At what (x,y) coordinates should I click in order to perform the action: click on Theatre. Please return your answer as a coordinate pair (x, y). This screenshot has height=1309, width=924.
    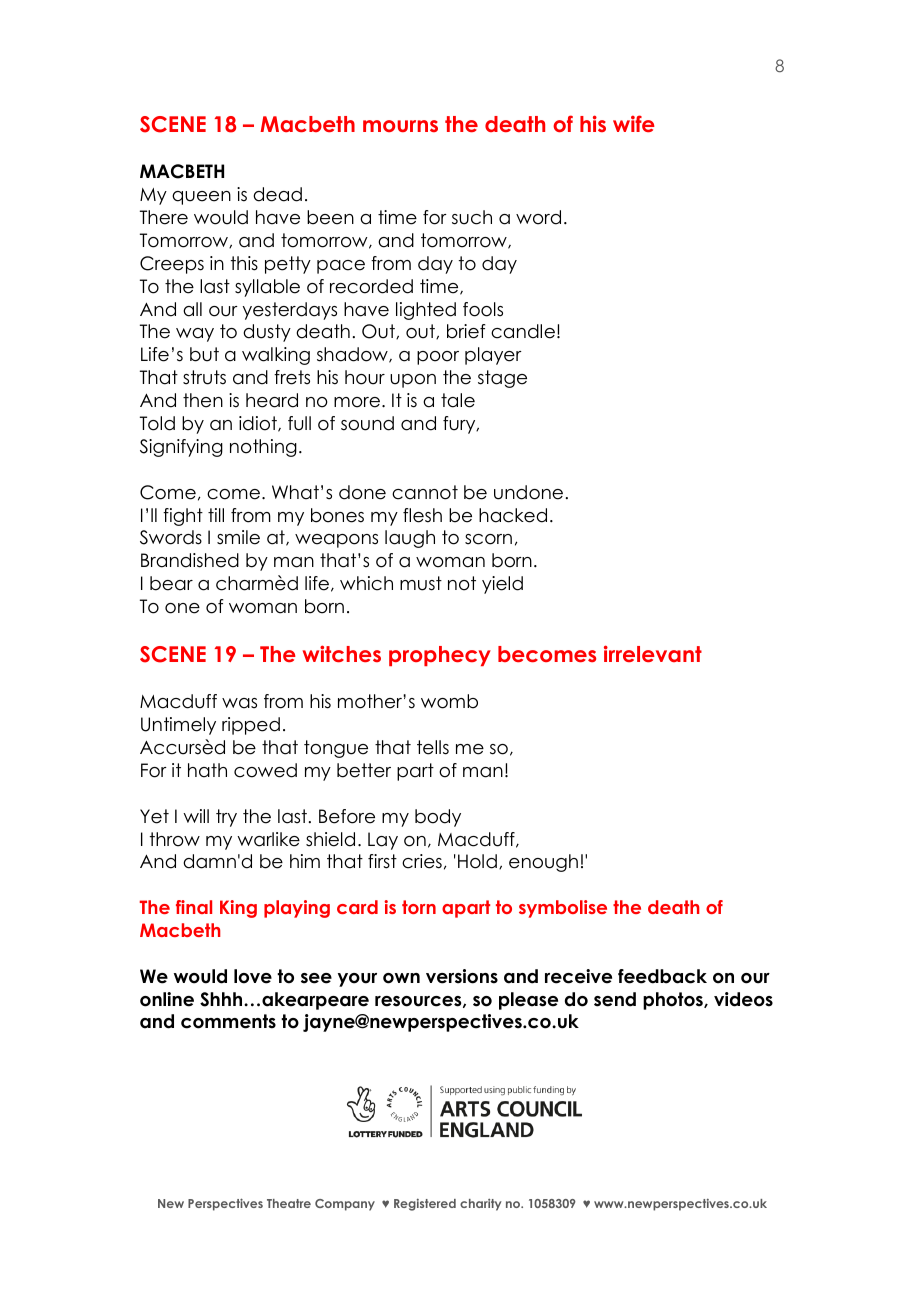
    Looking at the image, I should click on (289, 1203).
